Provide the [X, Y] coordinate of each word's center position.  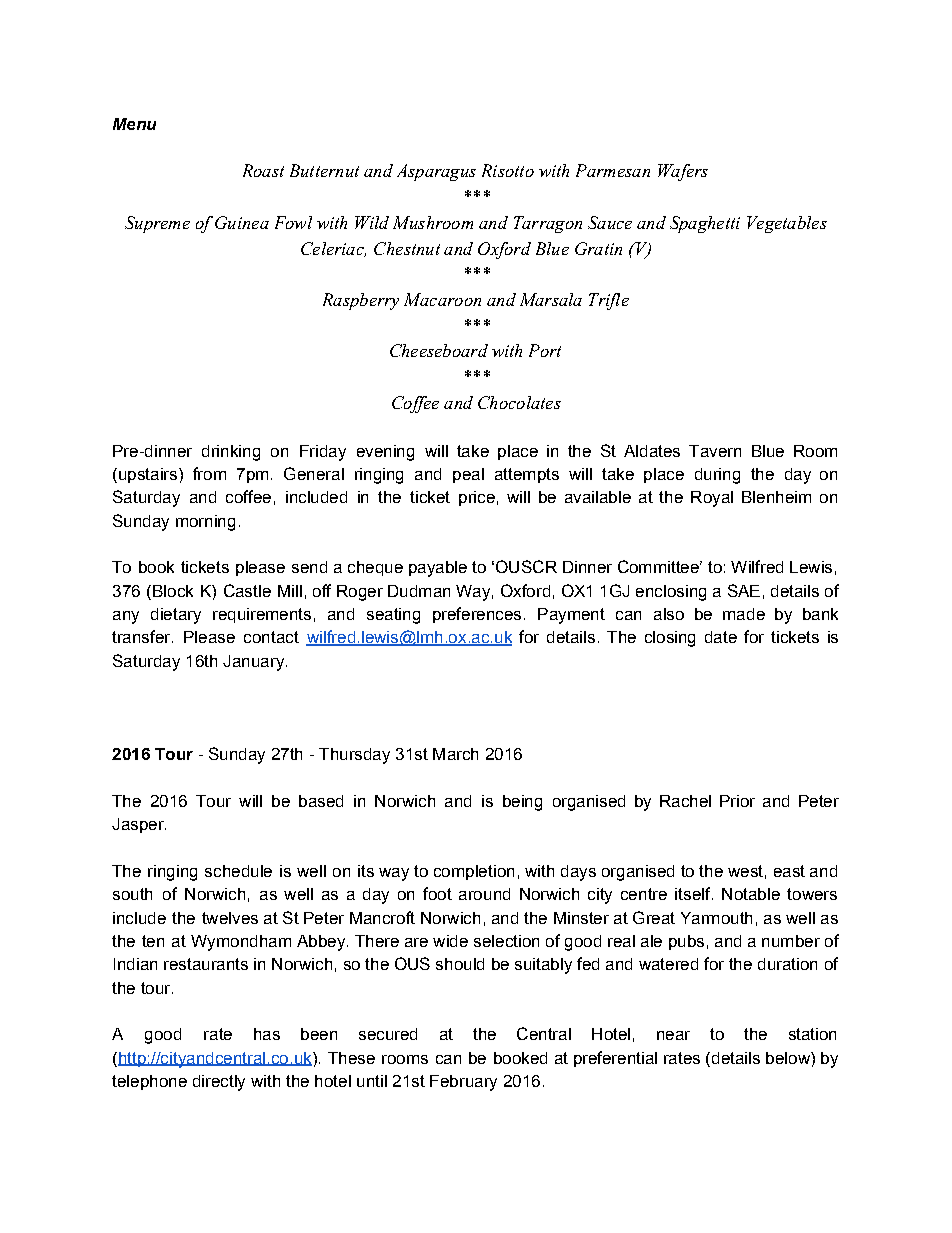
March [455, 754]
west [745, 871]
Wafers [683, 172]
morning [205, 523]
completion [474, 872]
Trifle [609, 301]
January [253, 663]
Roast [263, 170]
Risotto [508, 170]
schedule [238, 871]
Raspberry [361, 301]
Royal [712, 499]
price [477, 498]
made [744, 614]
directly [219, 1083]
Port [545, 350]
